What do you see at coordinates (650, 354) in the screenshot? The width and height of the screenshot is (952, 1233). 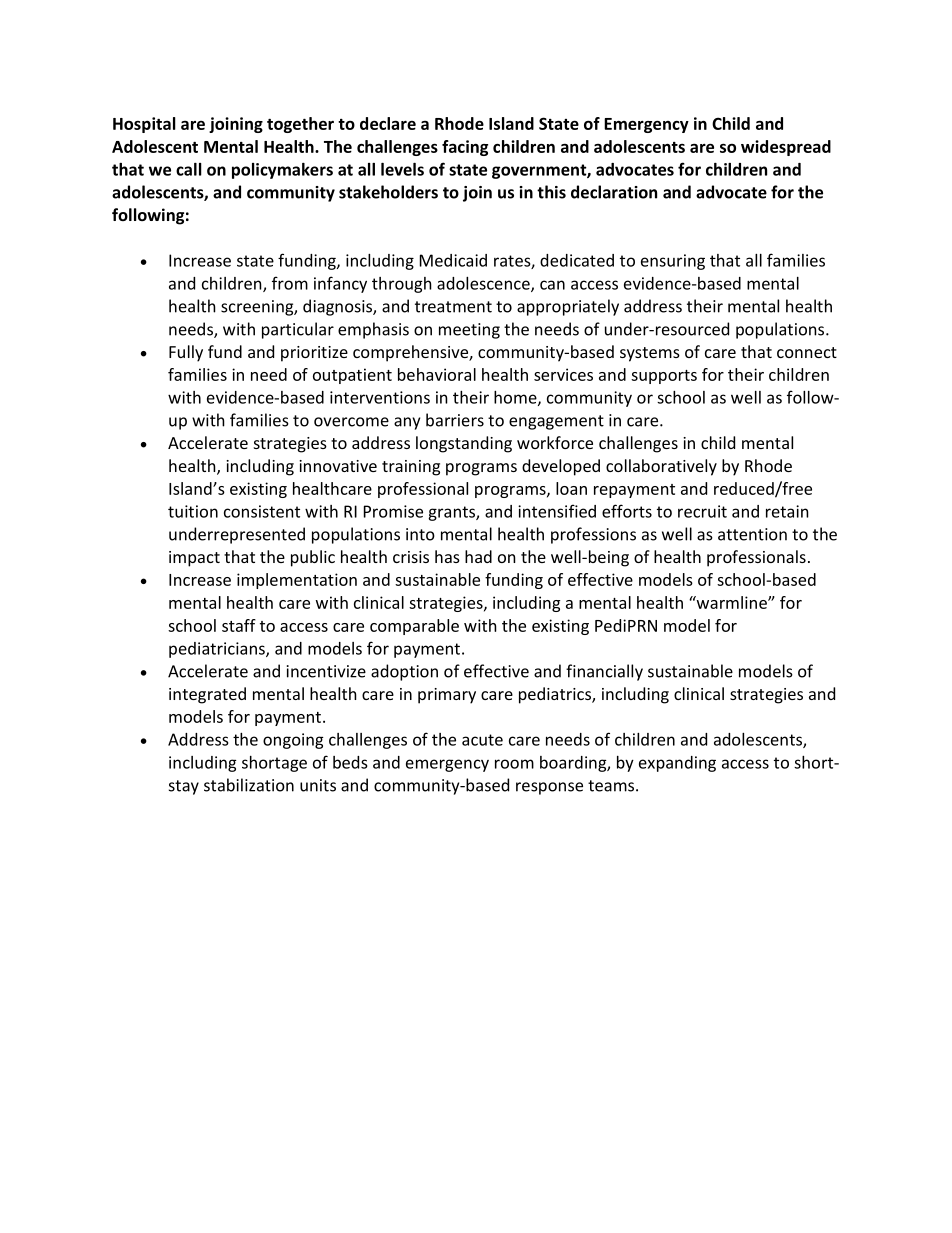 I see `systems` at bounding box center [650, 354].
